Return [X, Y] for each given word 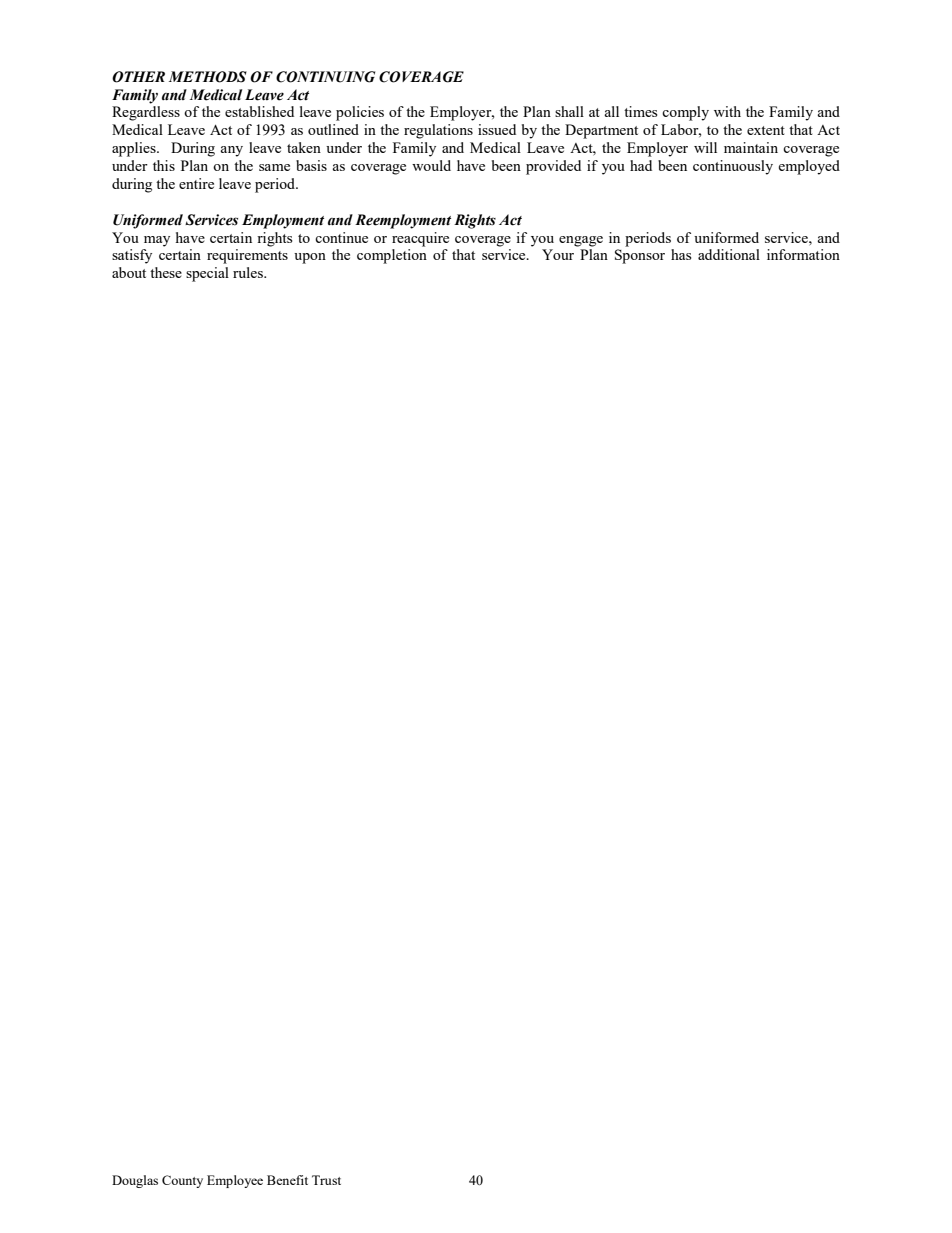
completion [392, 256]
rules [249, 272]
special [207, 274]
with [727, 111]
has [681, 254]
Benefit [287, 1180]
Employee [235, 1181]
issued [497, 129]
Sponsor [640, 256]
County [182, 1181]
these [166, 272]
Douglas [135, 1181]
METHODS [208, 77]
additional [729, 254]
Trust [326, 1180]
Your [558, 254]
